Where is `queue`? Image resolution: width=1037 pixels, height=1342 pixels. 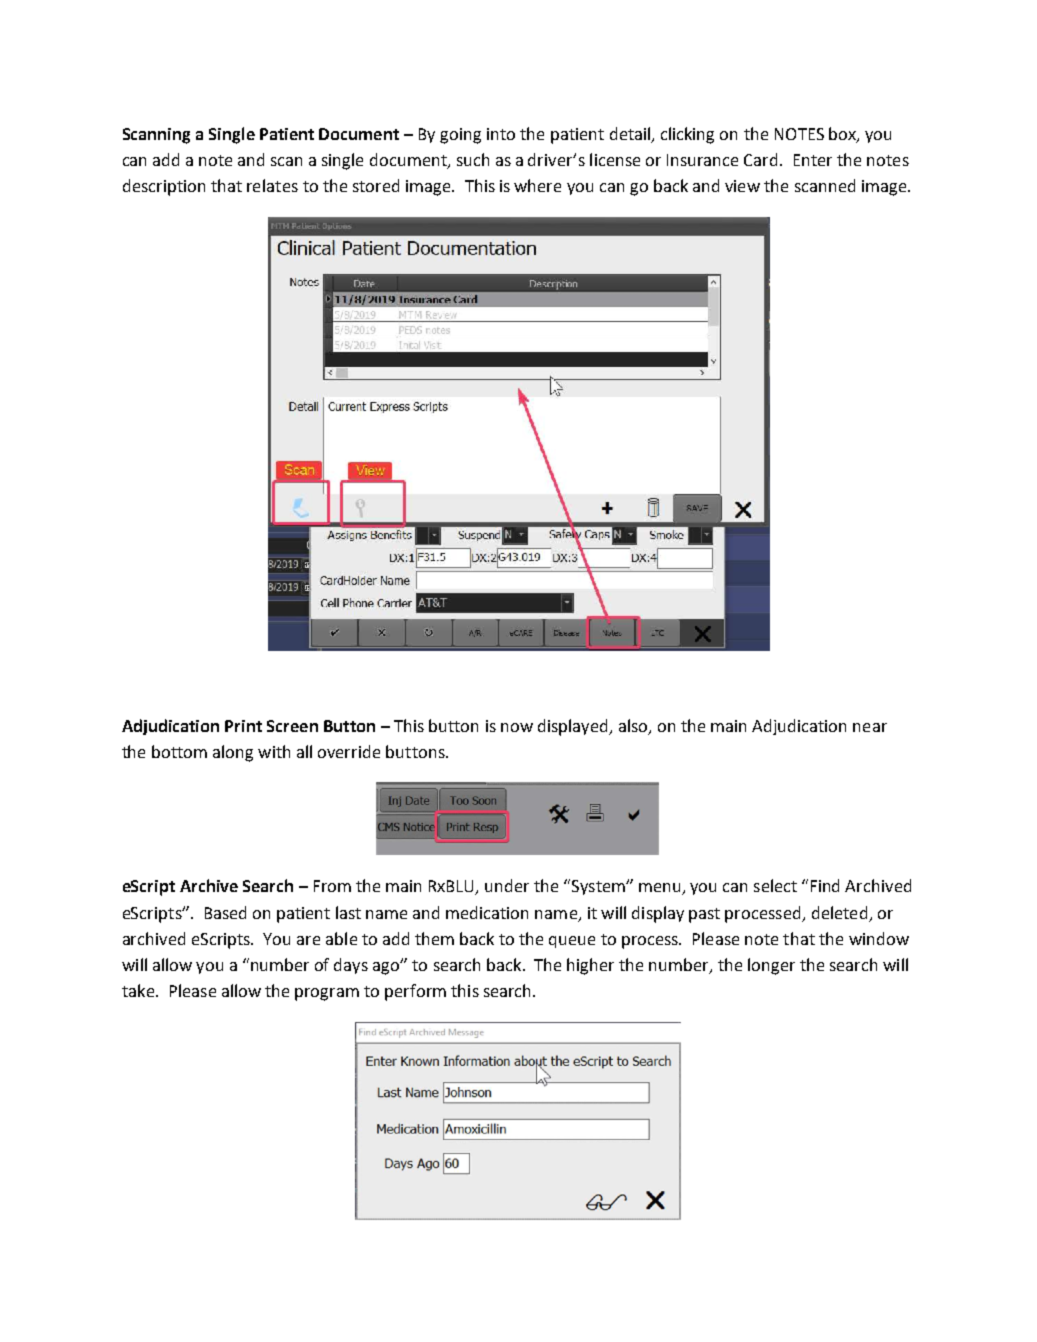
queue is located at coordinates (572, 942).
